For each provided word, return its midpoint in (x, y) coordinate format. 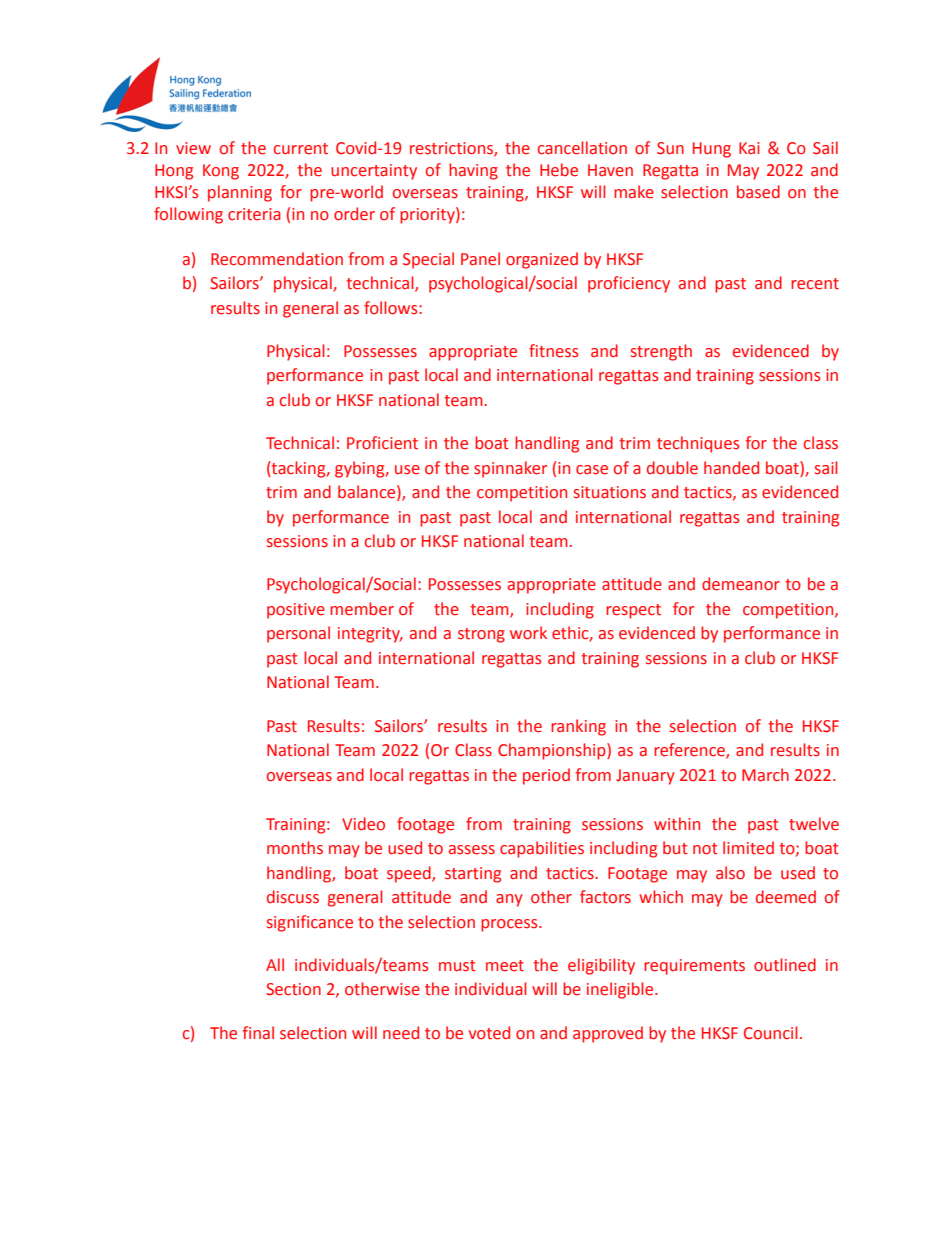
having (473, 171)
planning (240, 193)
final (258, 1033)
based (758, 192)
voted (489, 1033)
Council (771, 1033)
